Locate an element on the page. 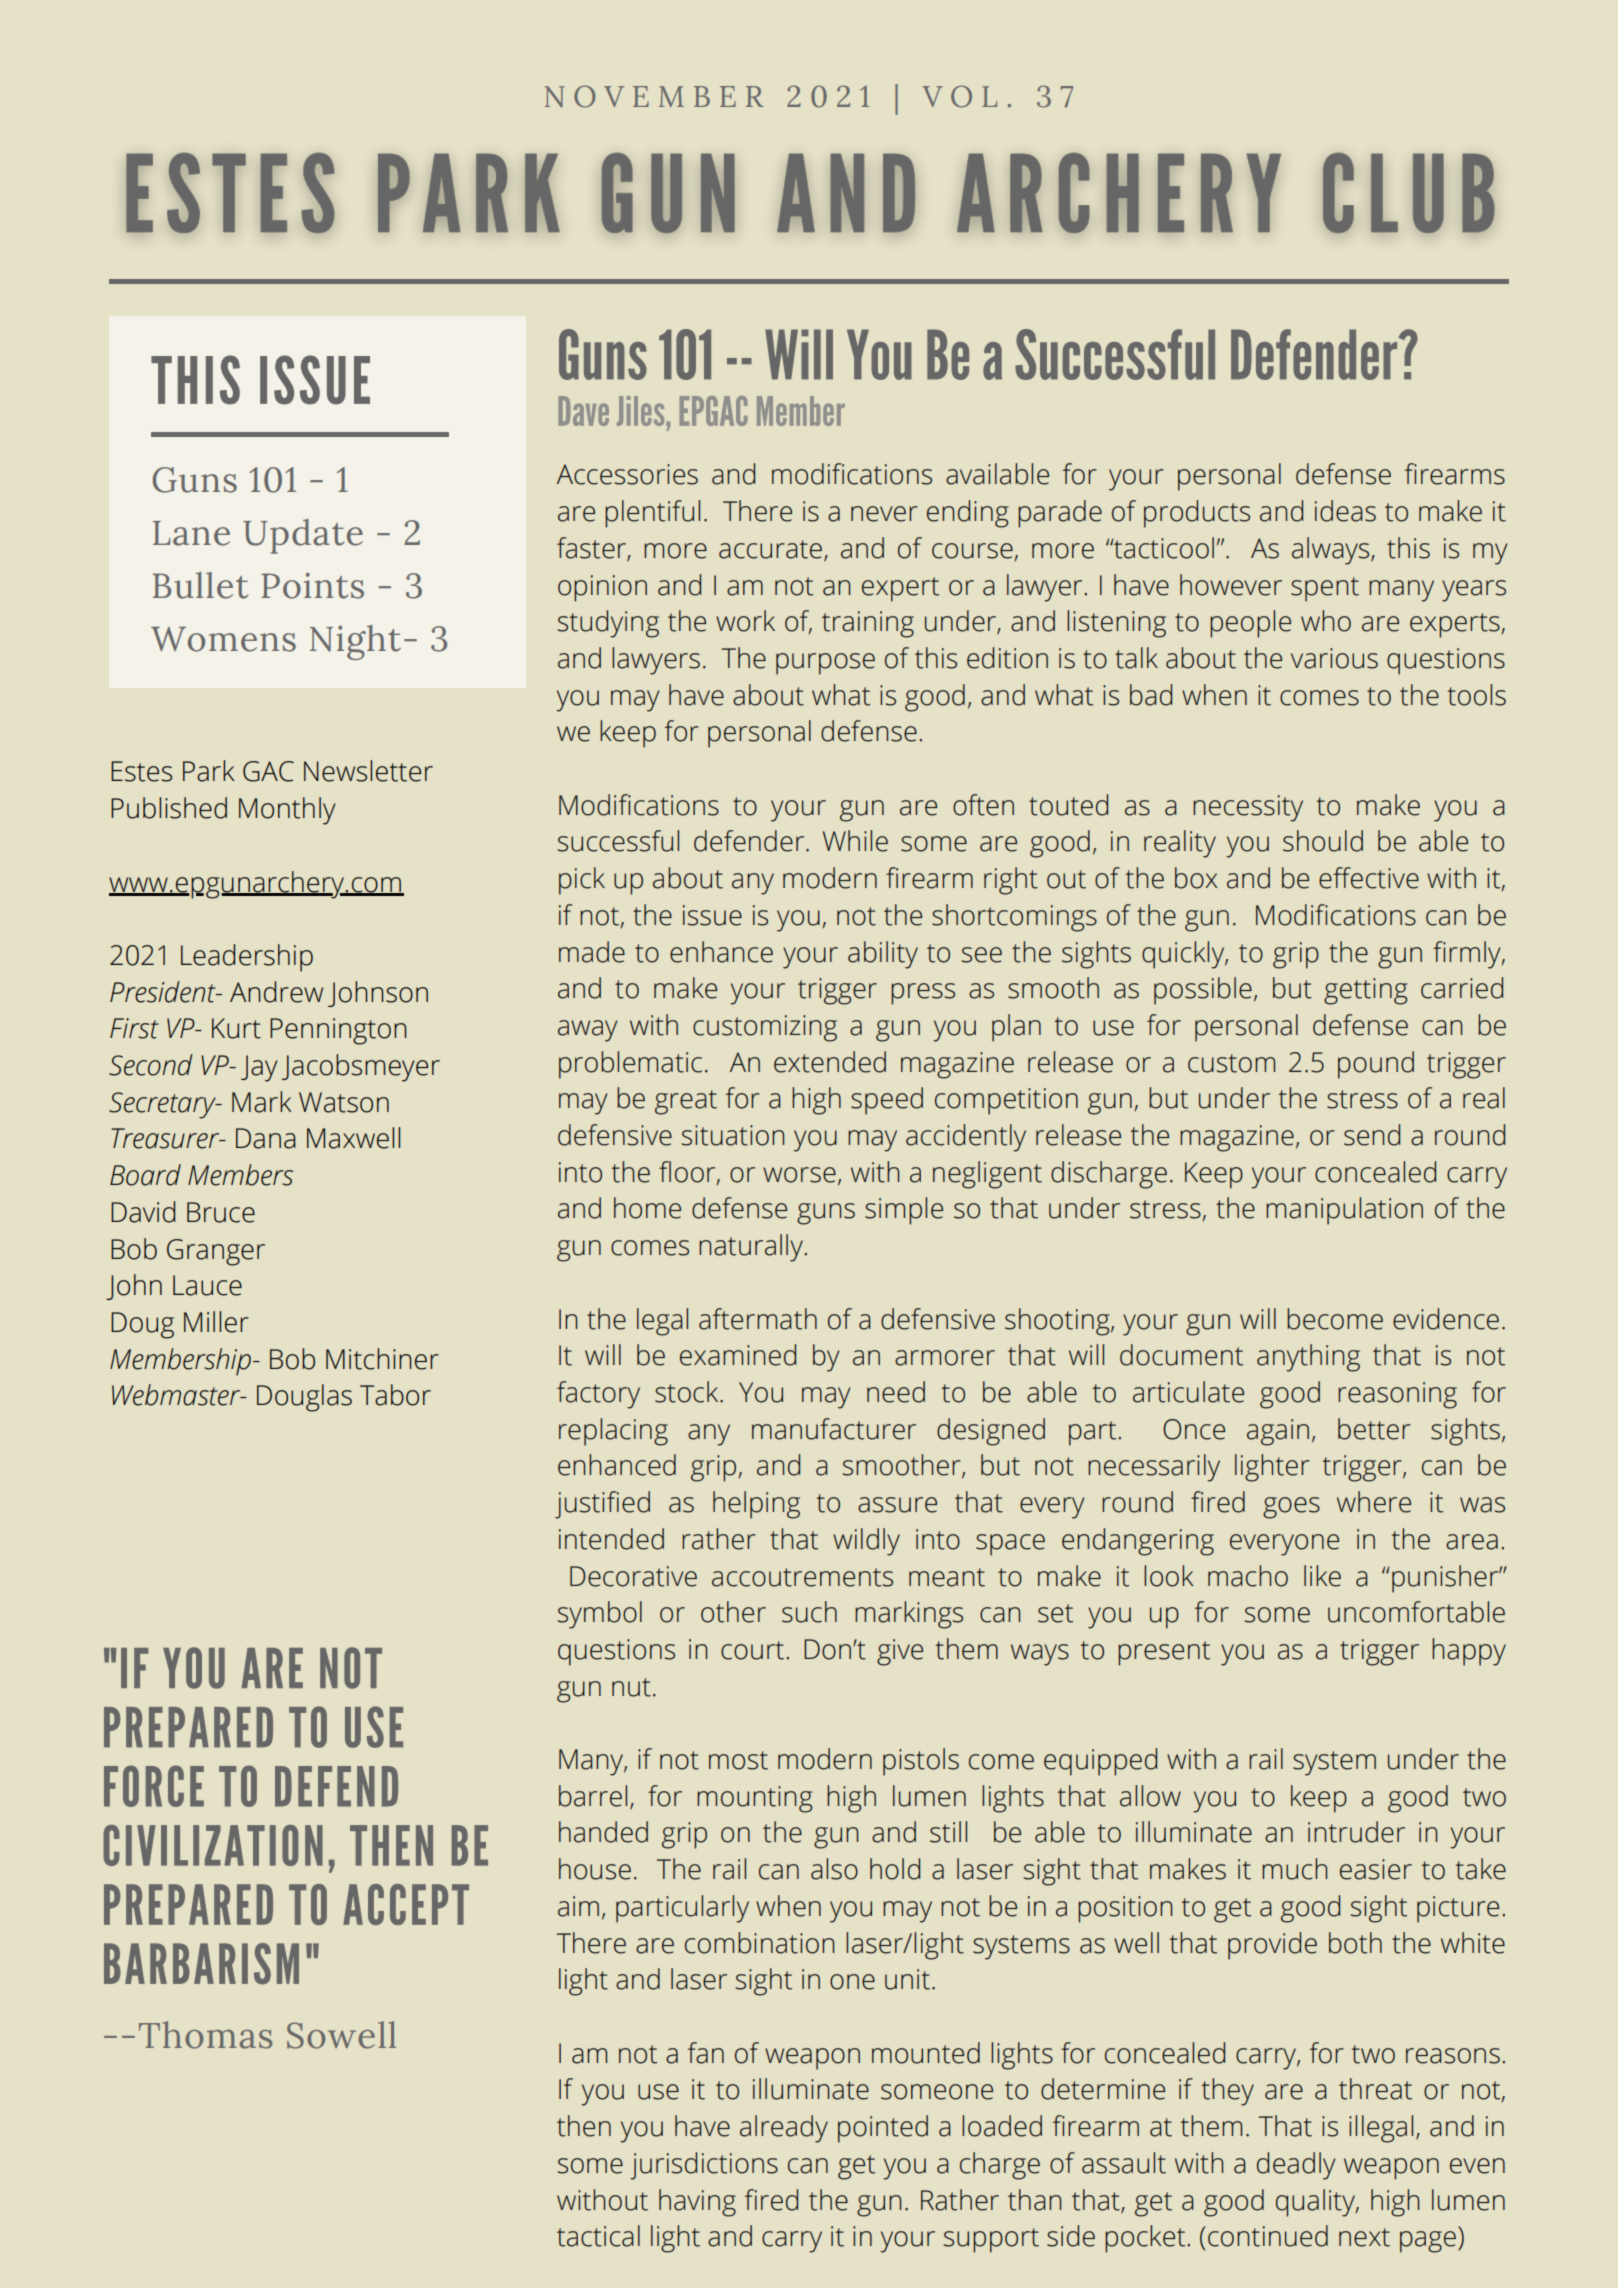 Image resolution: width=1618 pixels, height=2288 pixels. deadly is located at coordinates (1296, 2166).
